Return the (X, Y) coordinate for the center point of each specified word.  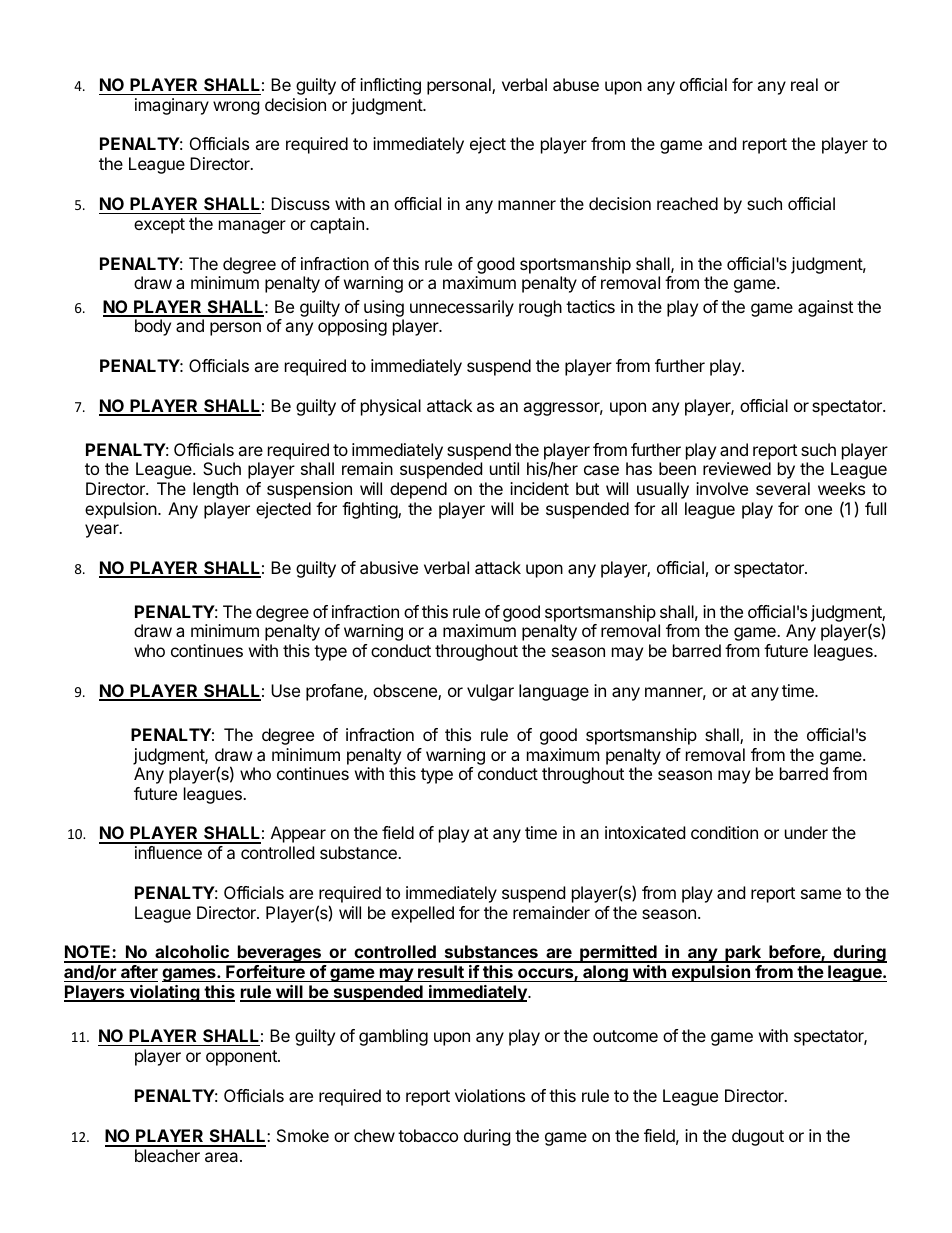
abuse (576, 84)
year (103, 531)
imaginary (172, 106)
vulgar (490, 692)
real (804, 84)
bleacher (167, 1155)
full (875, 508)
